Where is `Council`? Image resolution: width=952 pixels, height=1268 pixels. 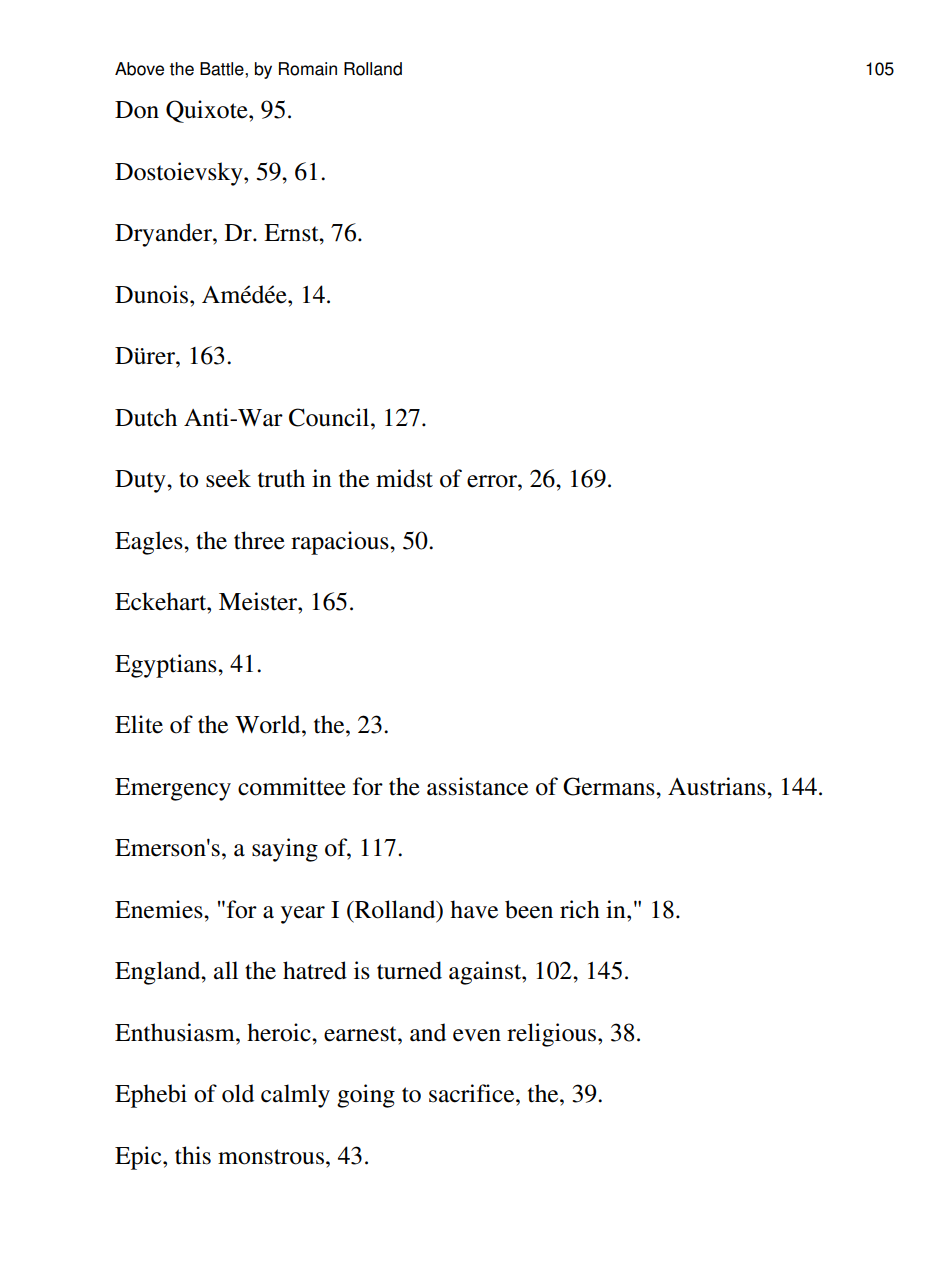
Council is located at coordinates (330, 417).
